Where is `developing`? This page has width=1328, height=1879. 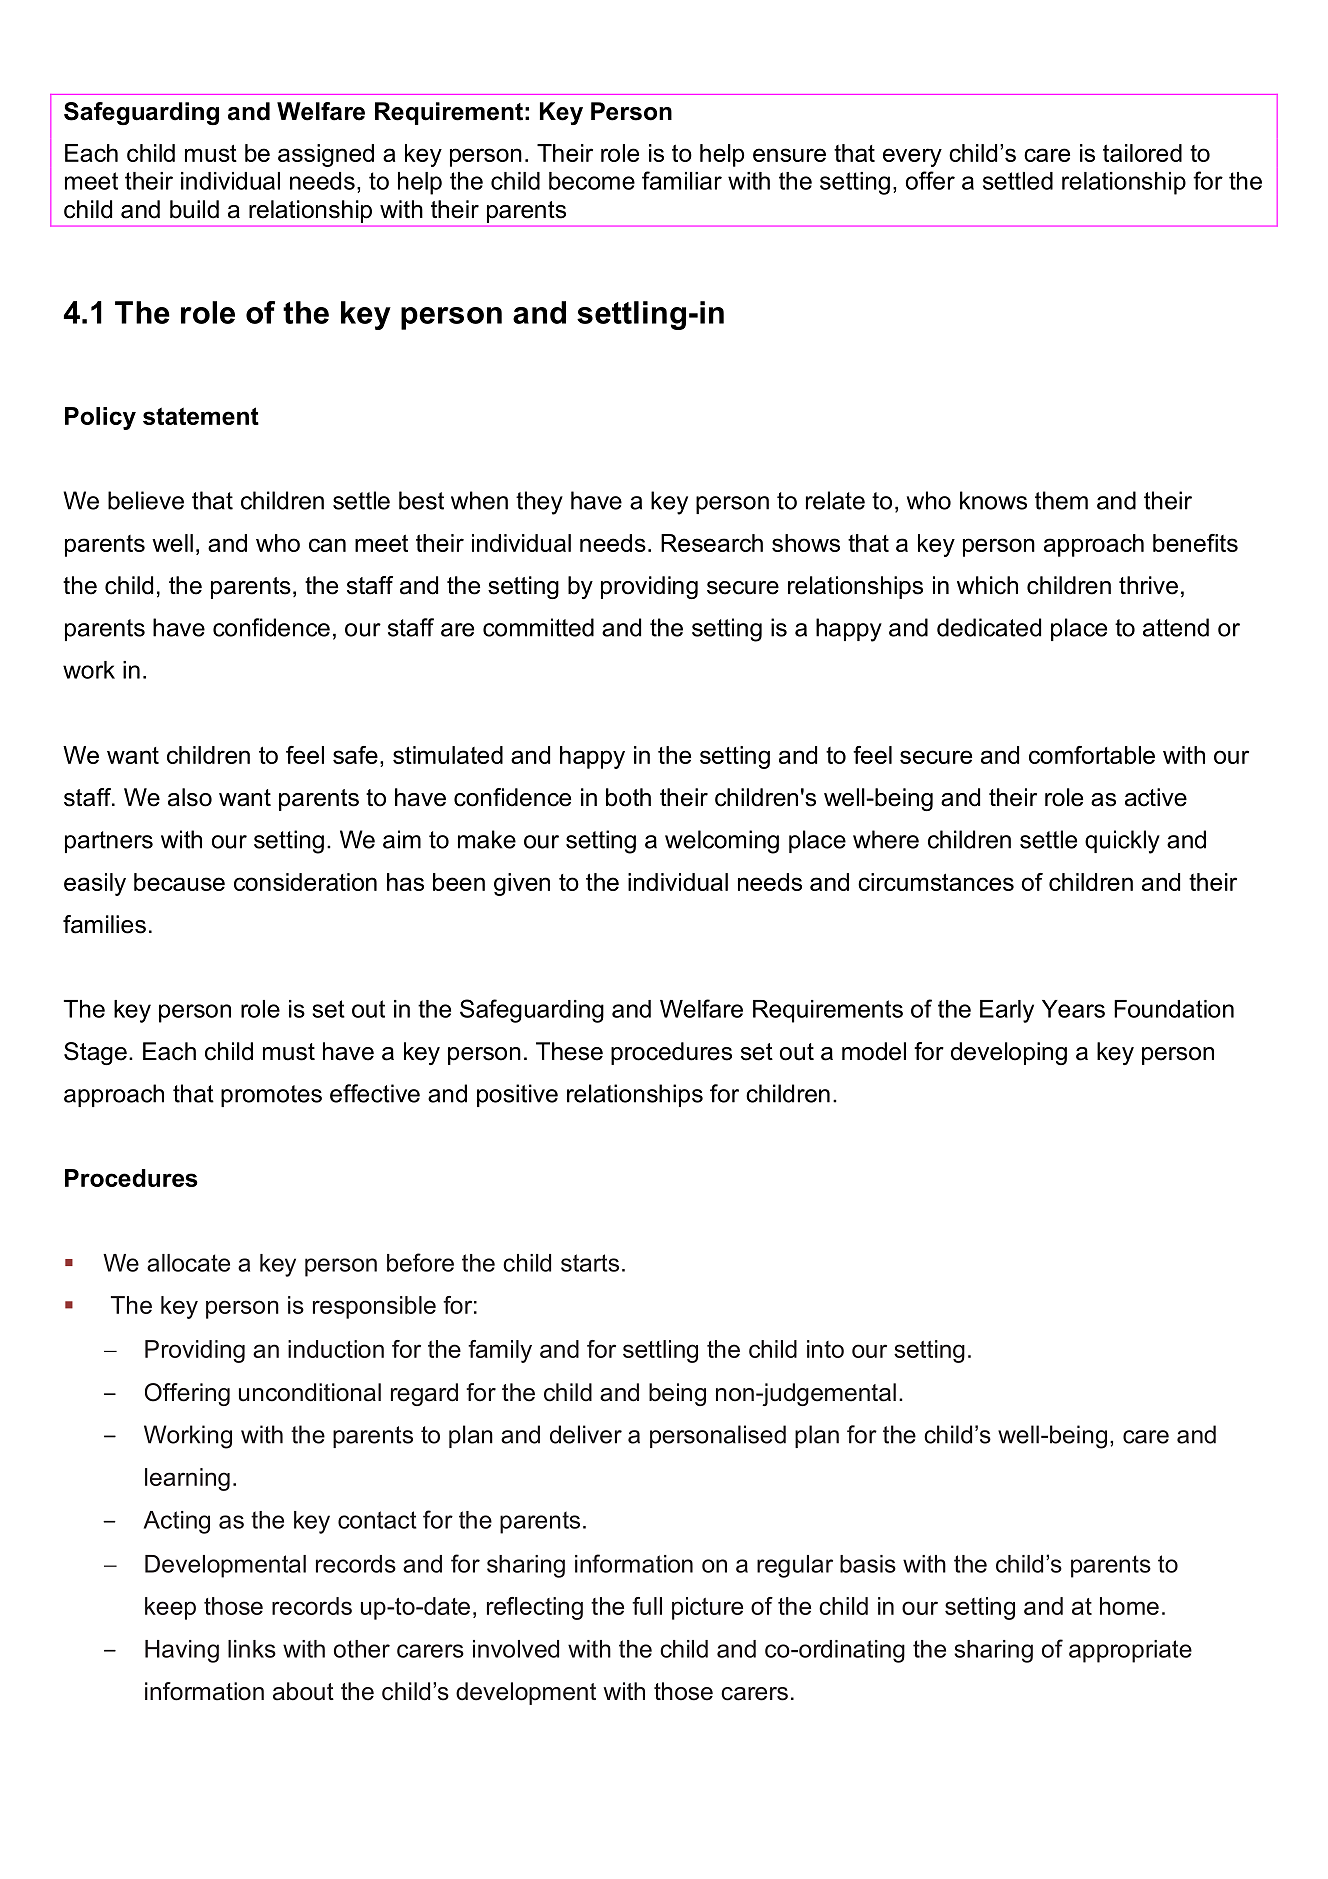
developing is located at coordinates (1009, 1053).
